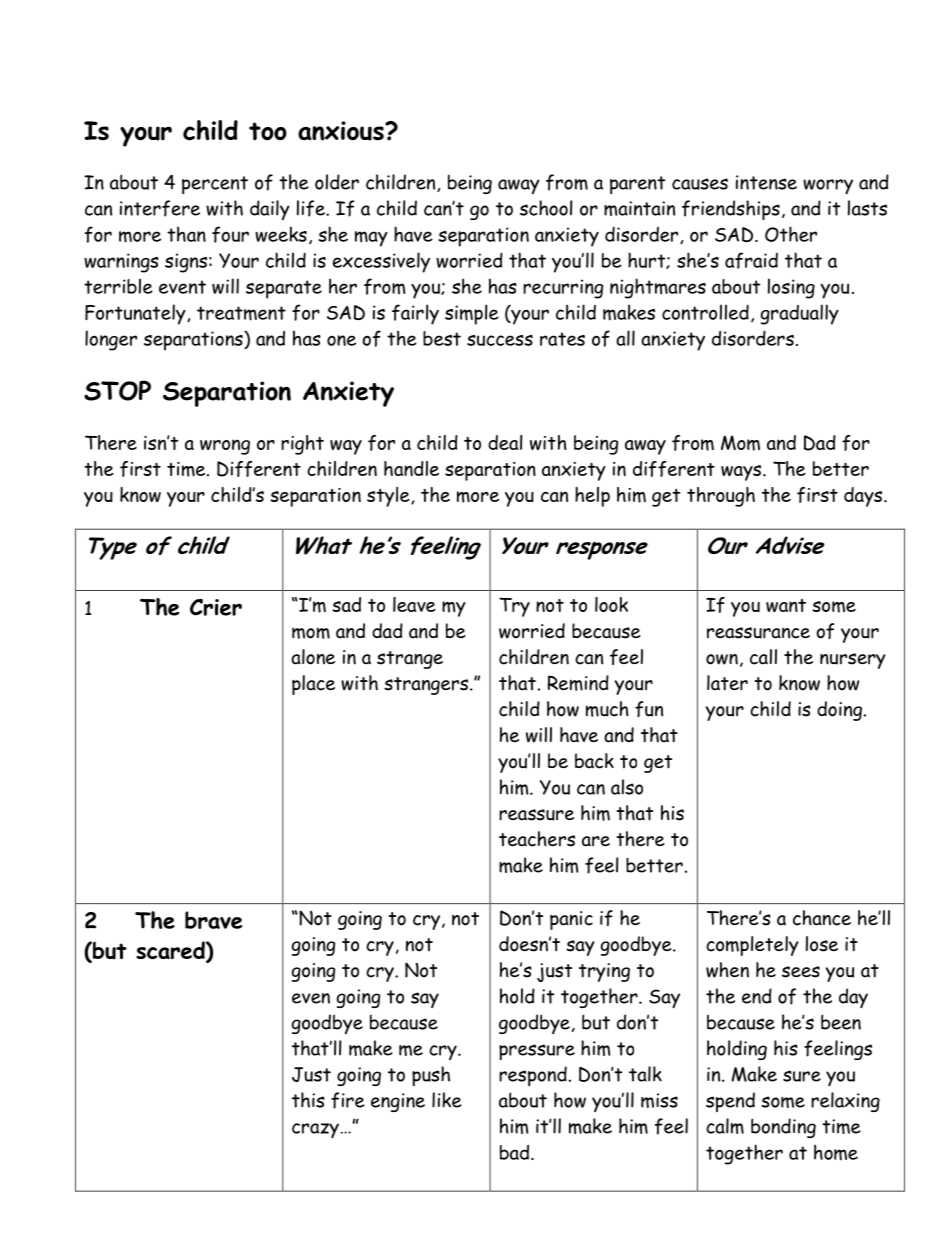  Describe the element at coordinates (225, 447) in the screenshot. I see `wrong` at that location.
